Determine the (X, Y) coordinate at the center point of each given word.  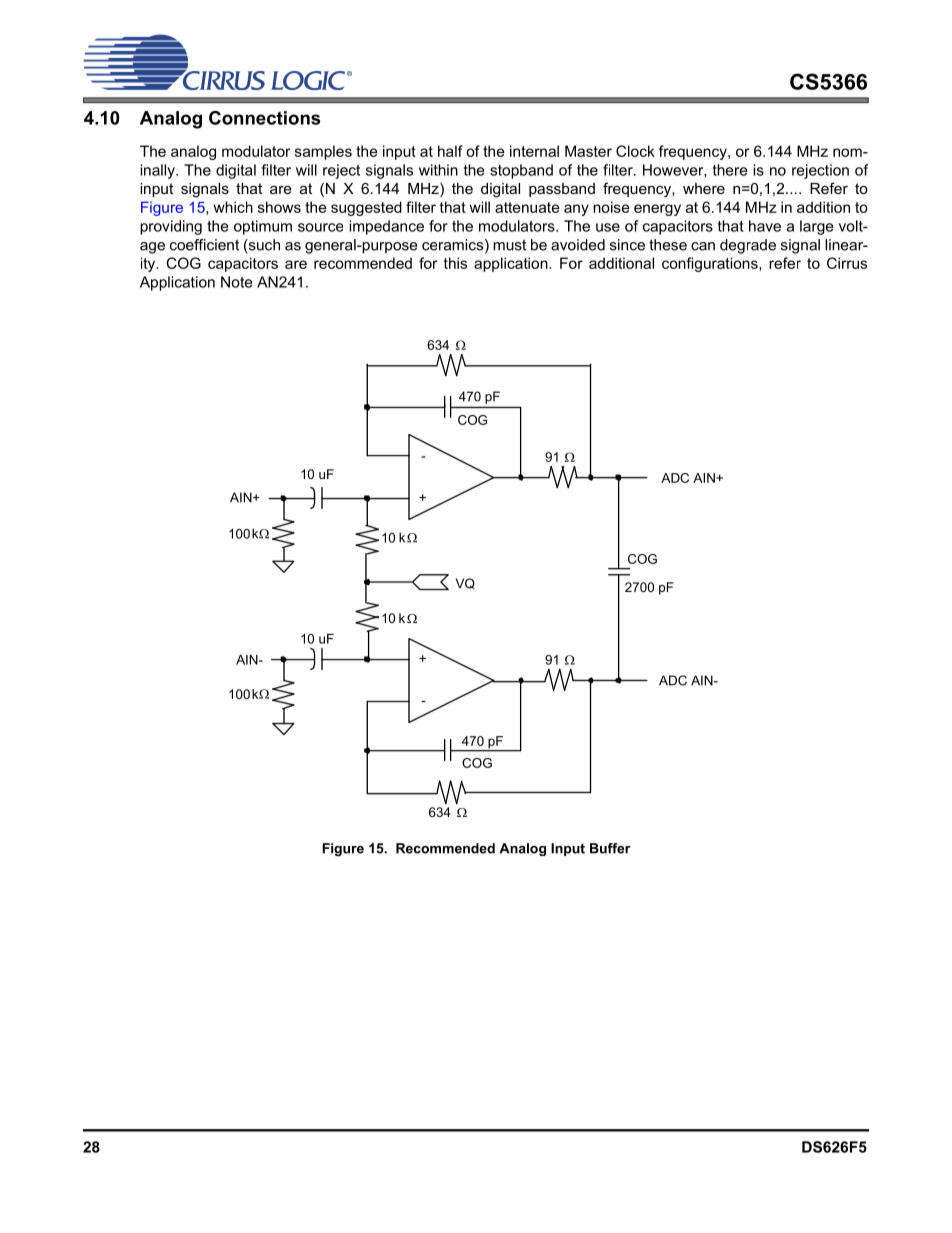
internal (534, 151)
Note (236, 282)
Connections (265, 118)
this (455, 263)
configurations (711, 264)
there (730, 170)
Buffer (610, 848)
